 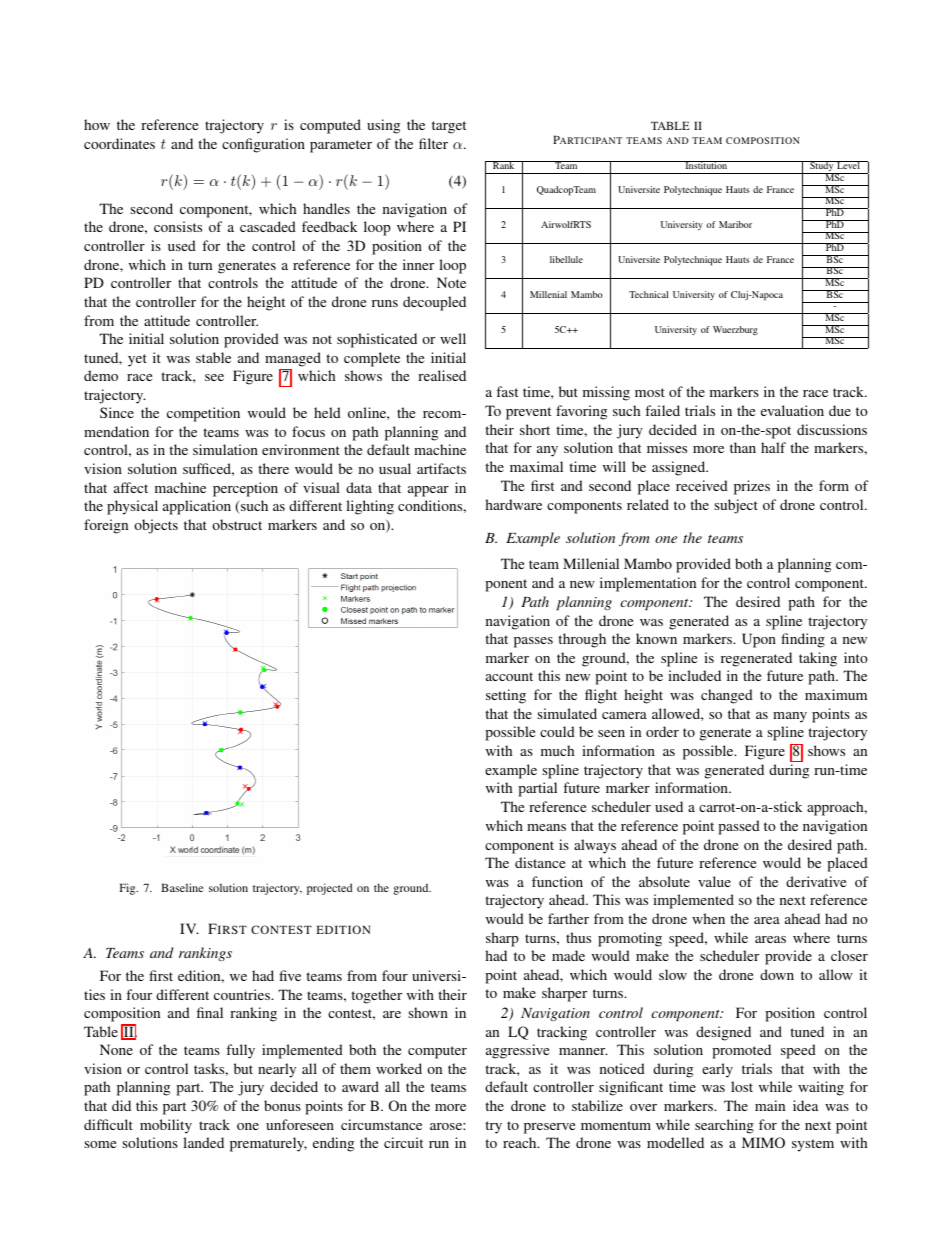 What do you see at coordinates (433, 143) in the screenshot?
I see `filter` at bounding box center [433, 143].
